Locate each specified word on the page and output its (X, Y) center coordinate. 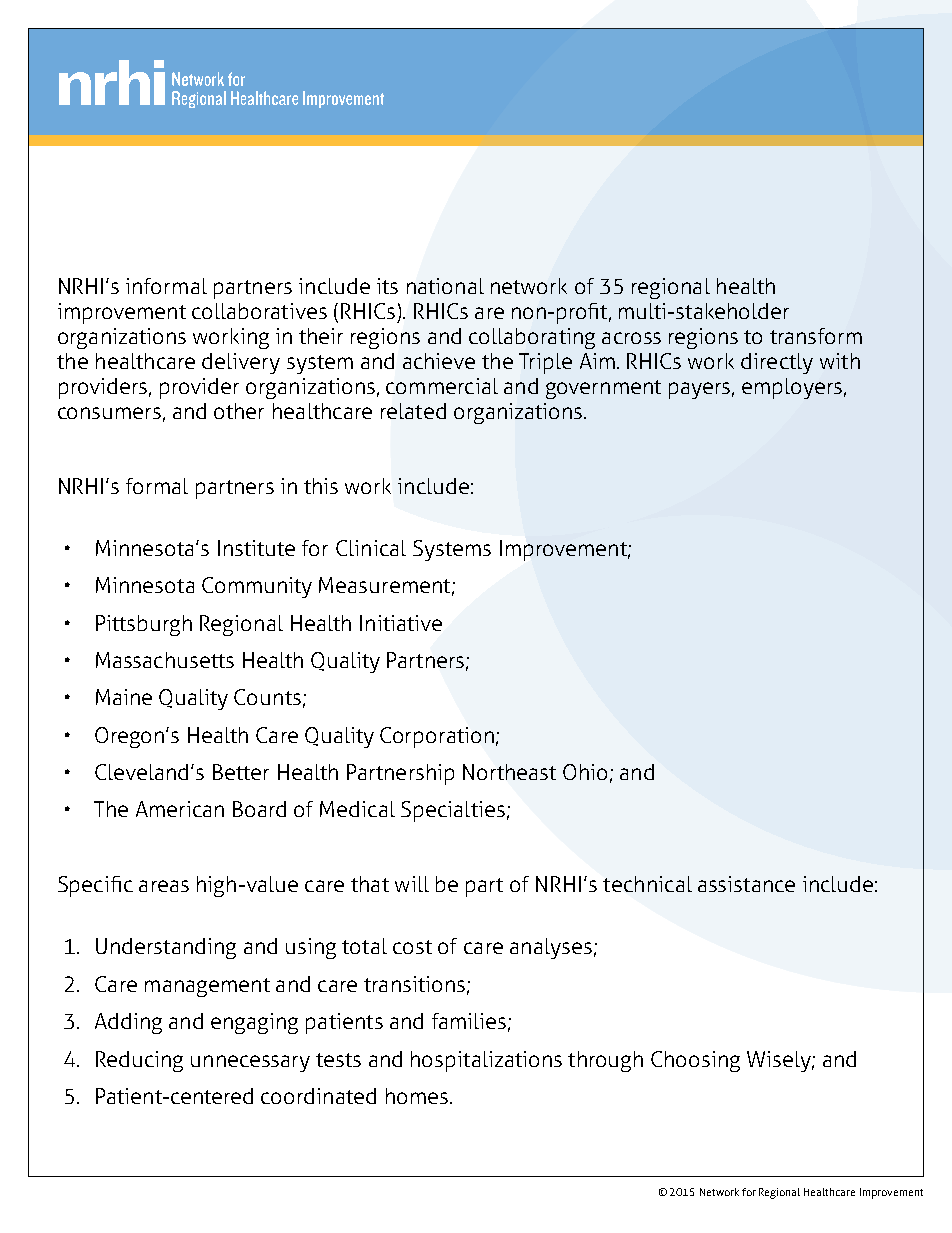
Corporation (437, 737)
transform (816, 336)
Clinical (371, 548)
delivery (241, 363)
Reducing (139, 1061)
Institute (256, 548)
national (445, 286)
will (412, 884)
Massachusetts (165, 660)
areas (164, 886)
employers (792, 388)
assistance (746, 884)
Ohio (585, 772)
